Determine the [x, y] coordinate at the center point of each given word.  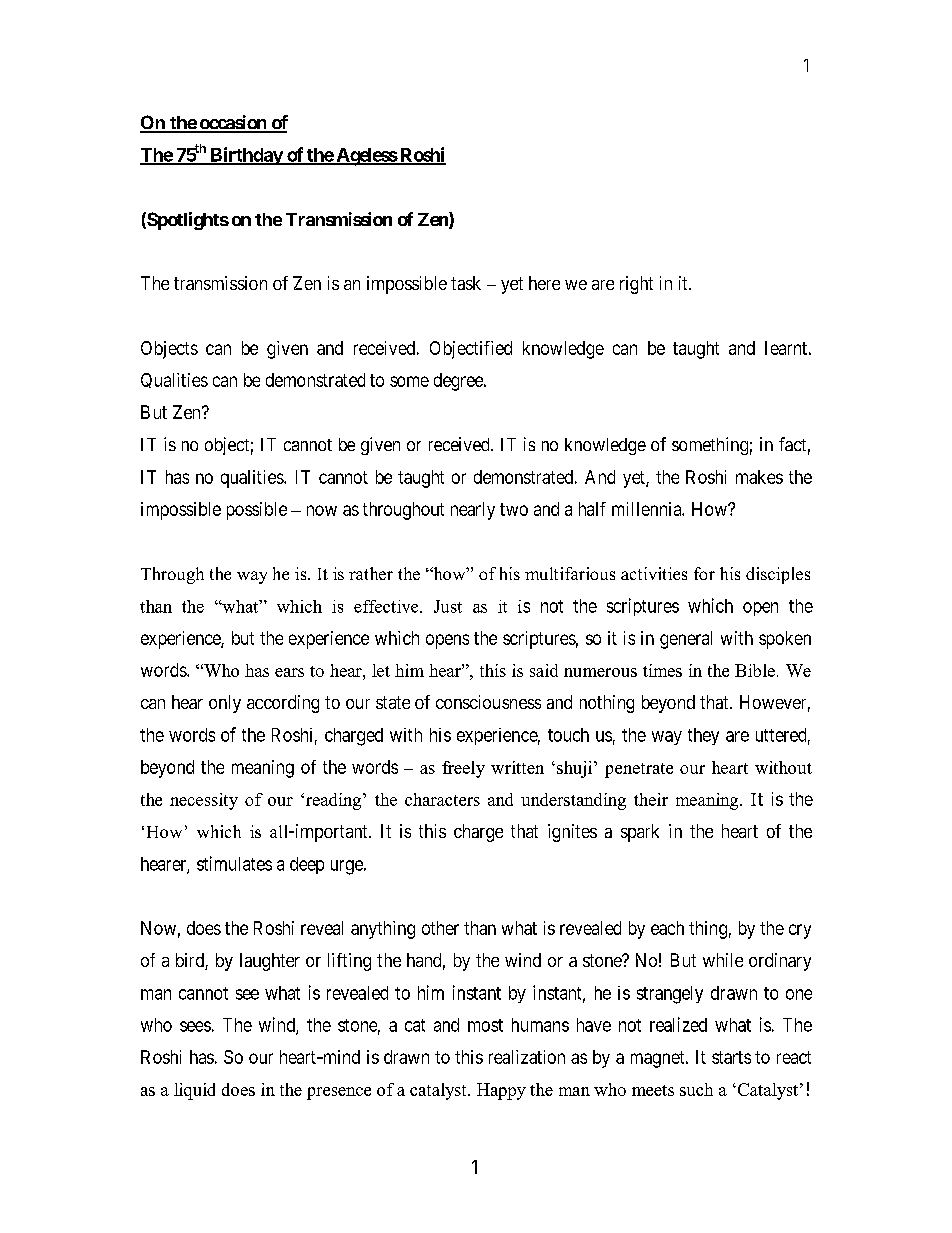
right [636, 285]
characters [442, 799]
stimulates [234, 863]
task [466, 283]
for [704, 573]
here [544, 283]
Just [448, 606]
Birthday [246, 156]
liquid [194, 1091]
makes [759, 477]
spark [640, 833]
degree [459, 382]
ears [289, 672]
